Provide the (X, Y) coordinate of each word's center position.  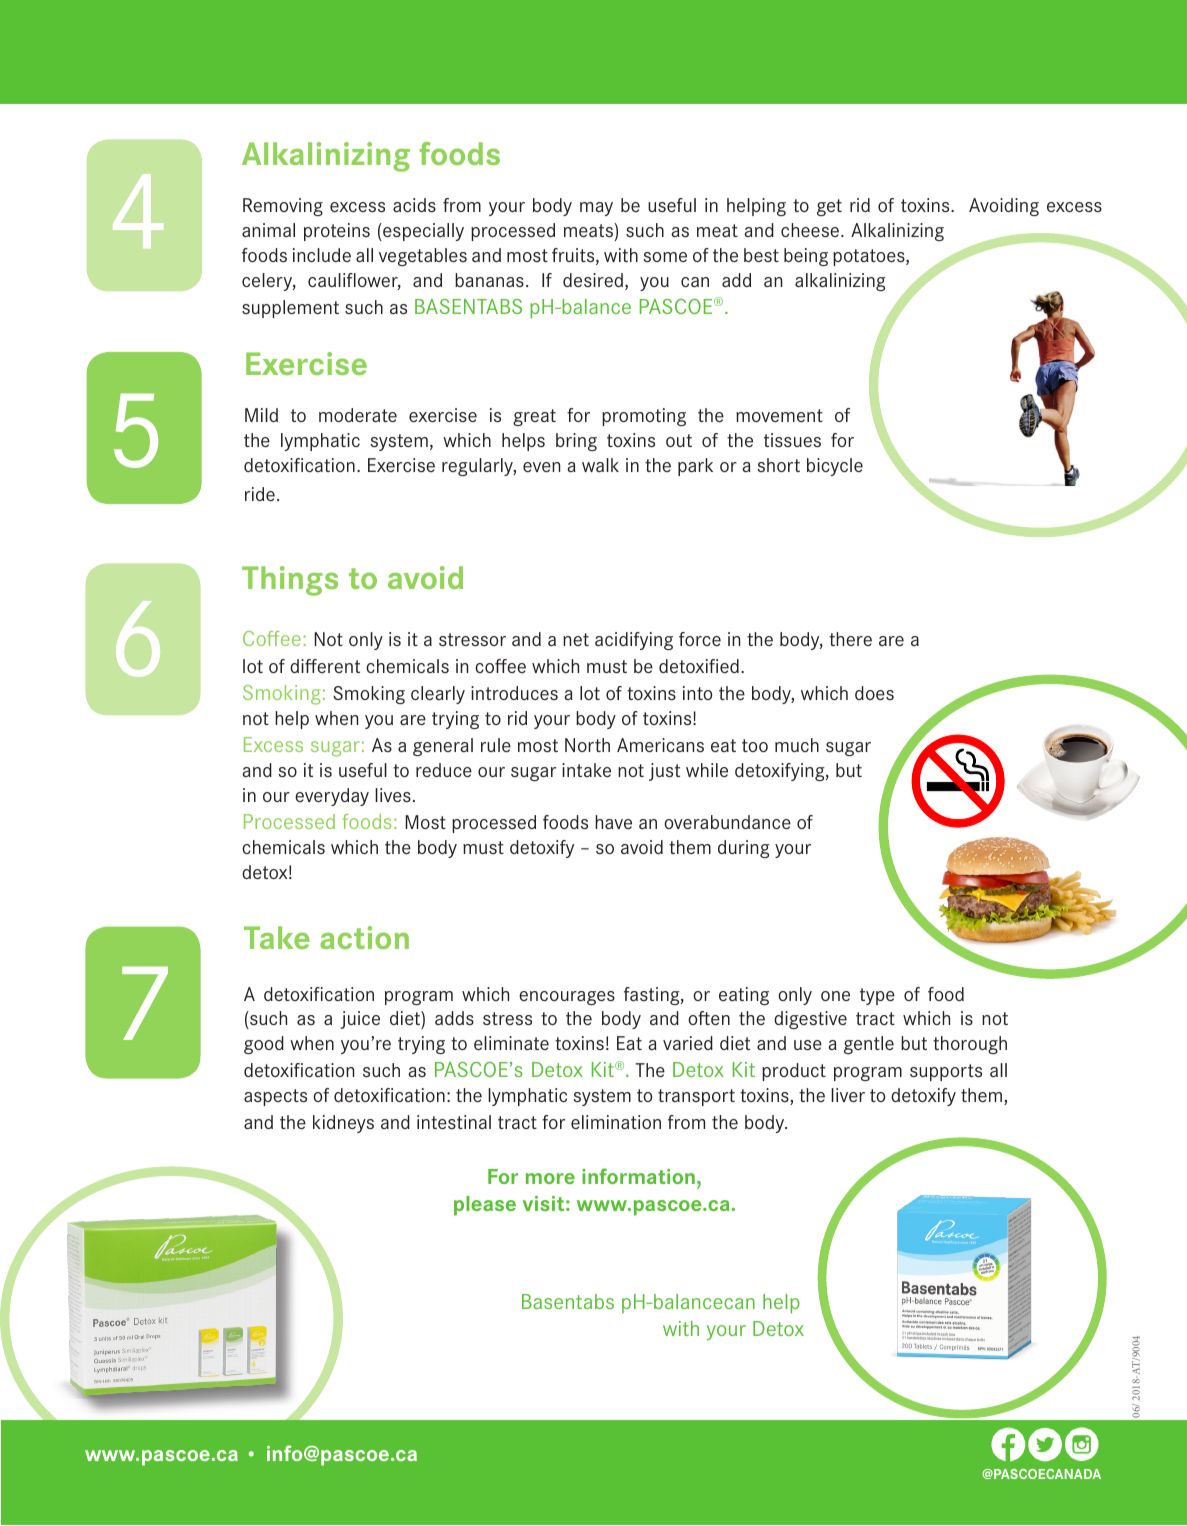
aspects (275, 1097)
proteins (337, 232)
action (364, 937)
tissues (792, 440)
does (874, 693)
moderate (358, 415)
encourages (567, 998)
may (596, 209)
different (325, 666)
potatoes (870, 257)
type (877, 996)
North (587, 745)
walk (600, 465)
